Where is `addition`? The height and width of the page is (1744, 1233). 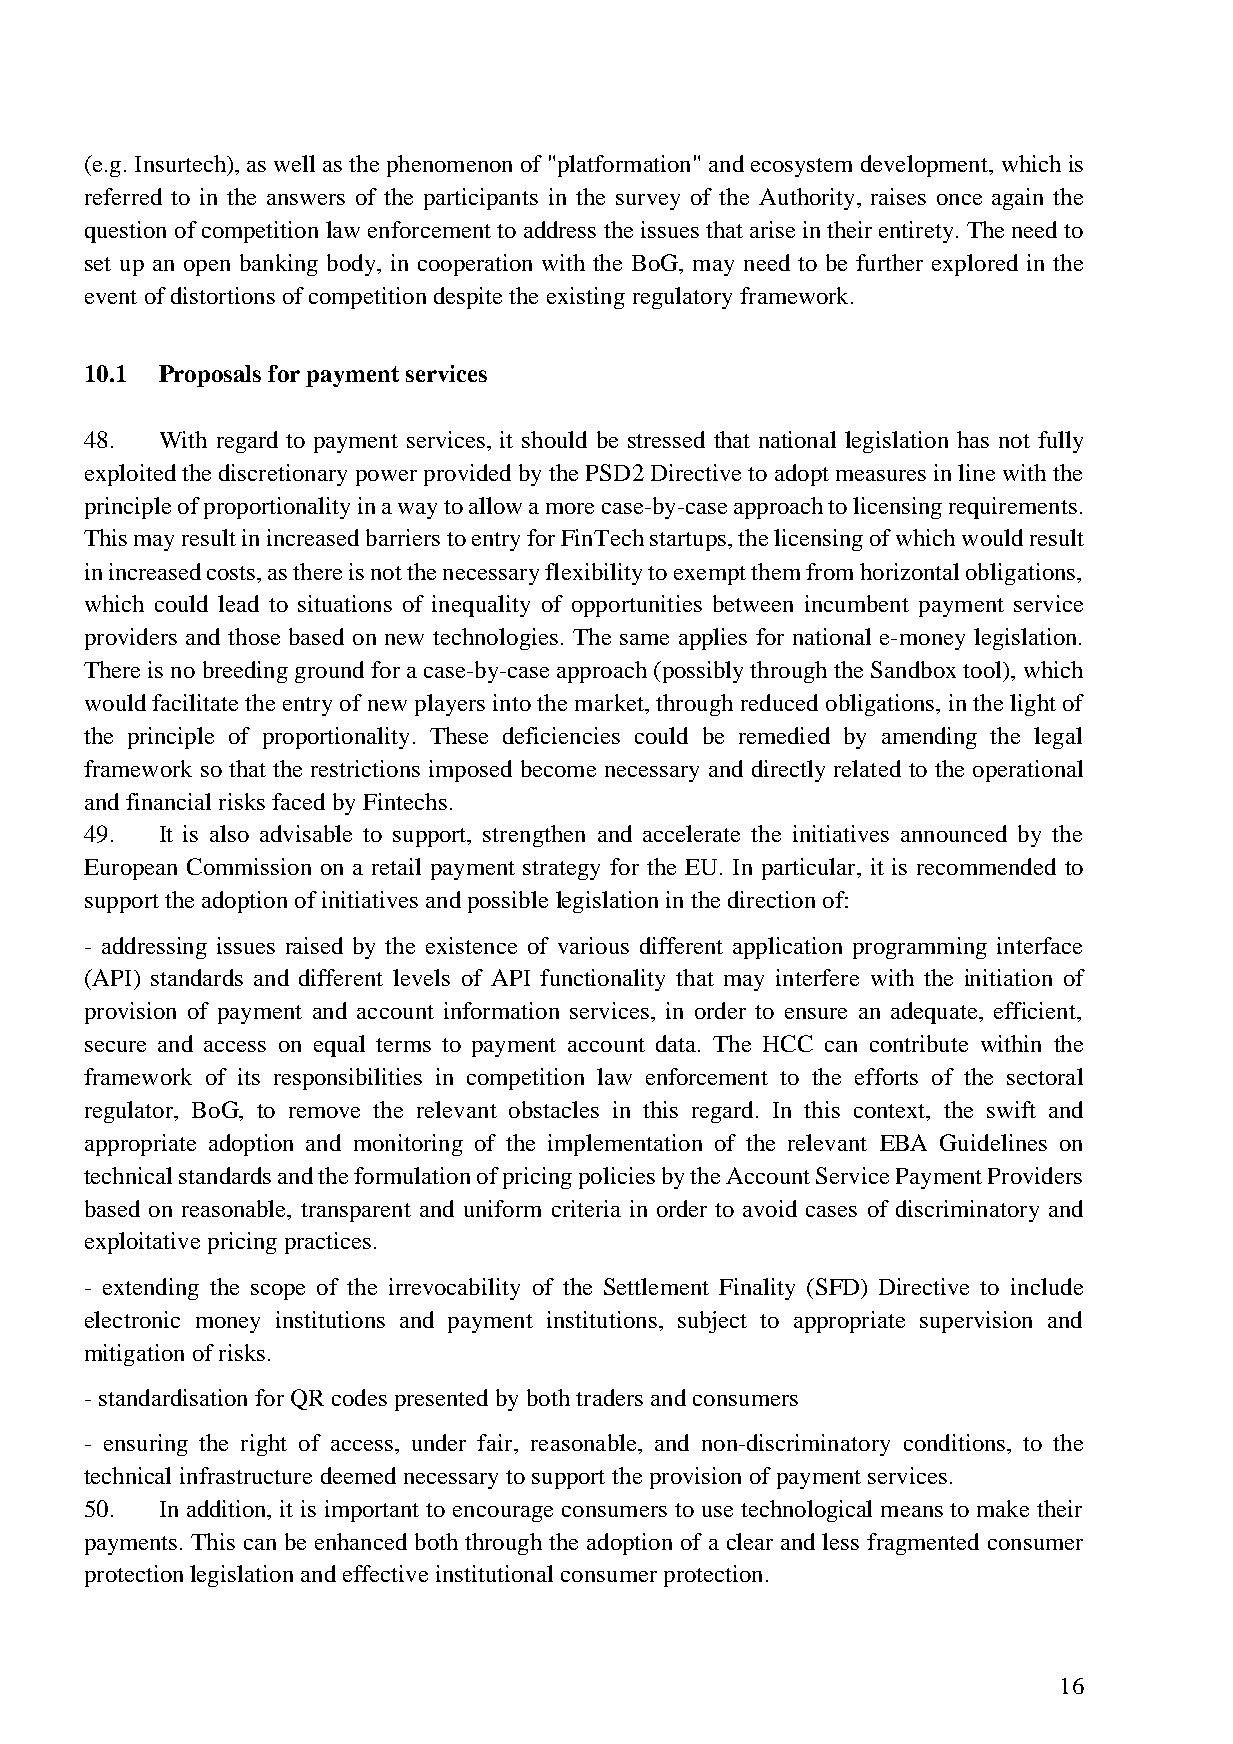 addition is located at coordinates (228, 1510).
